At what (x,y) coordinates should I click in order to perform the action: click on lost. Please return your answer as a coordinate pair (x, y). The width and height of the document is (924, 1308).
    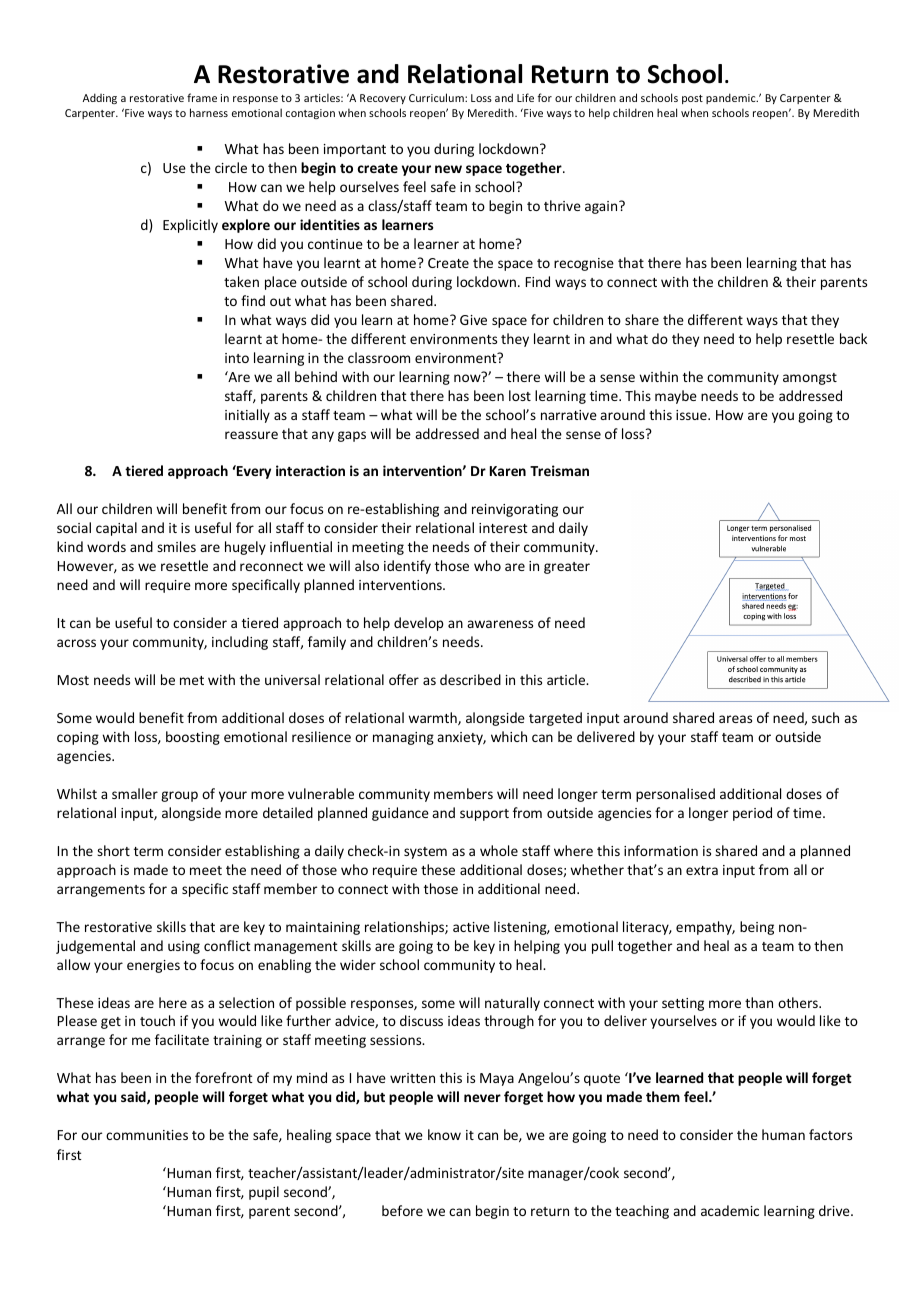
    Looking at the image, I should click on (520, 395).
